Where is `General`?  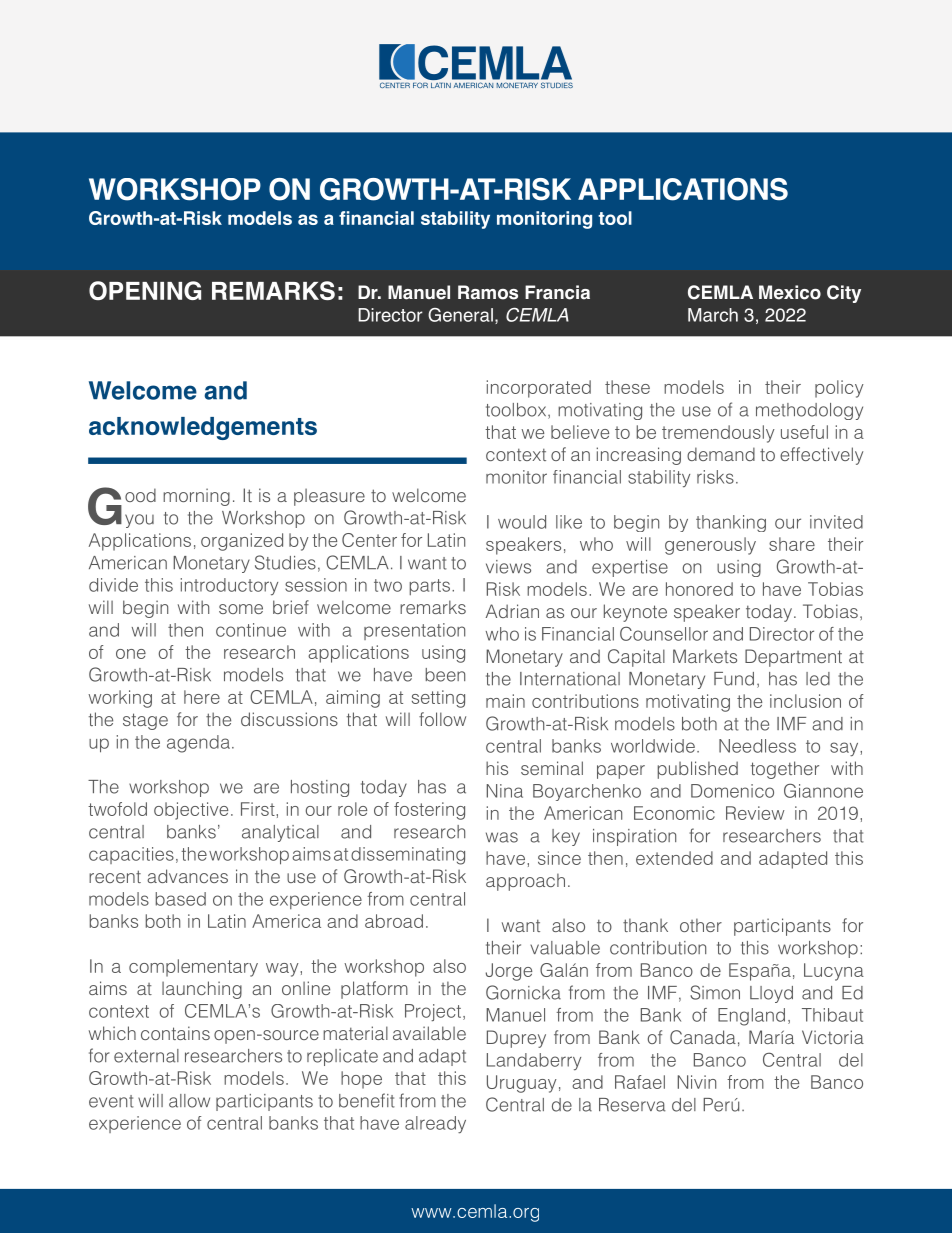 General is located at coordinates (460, 315).
